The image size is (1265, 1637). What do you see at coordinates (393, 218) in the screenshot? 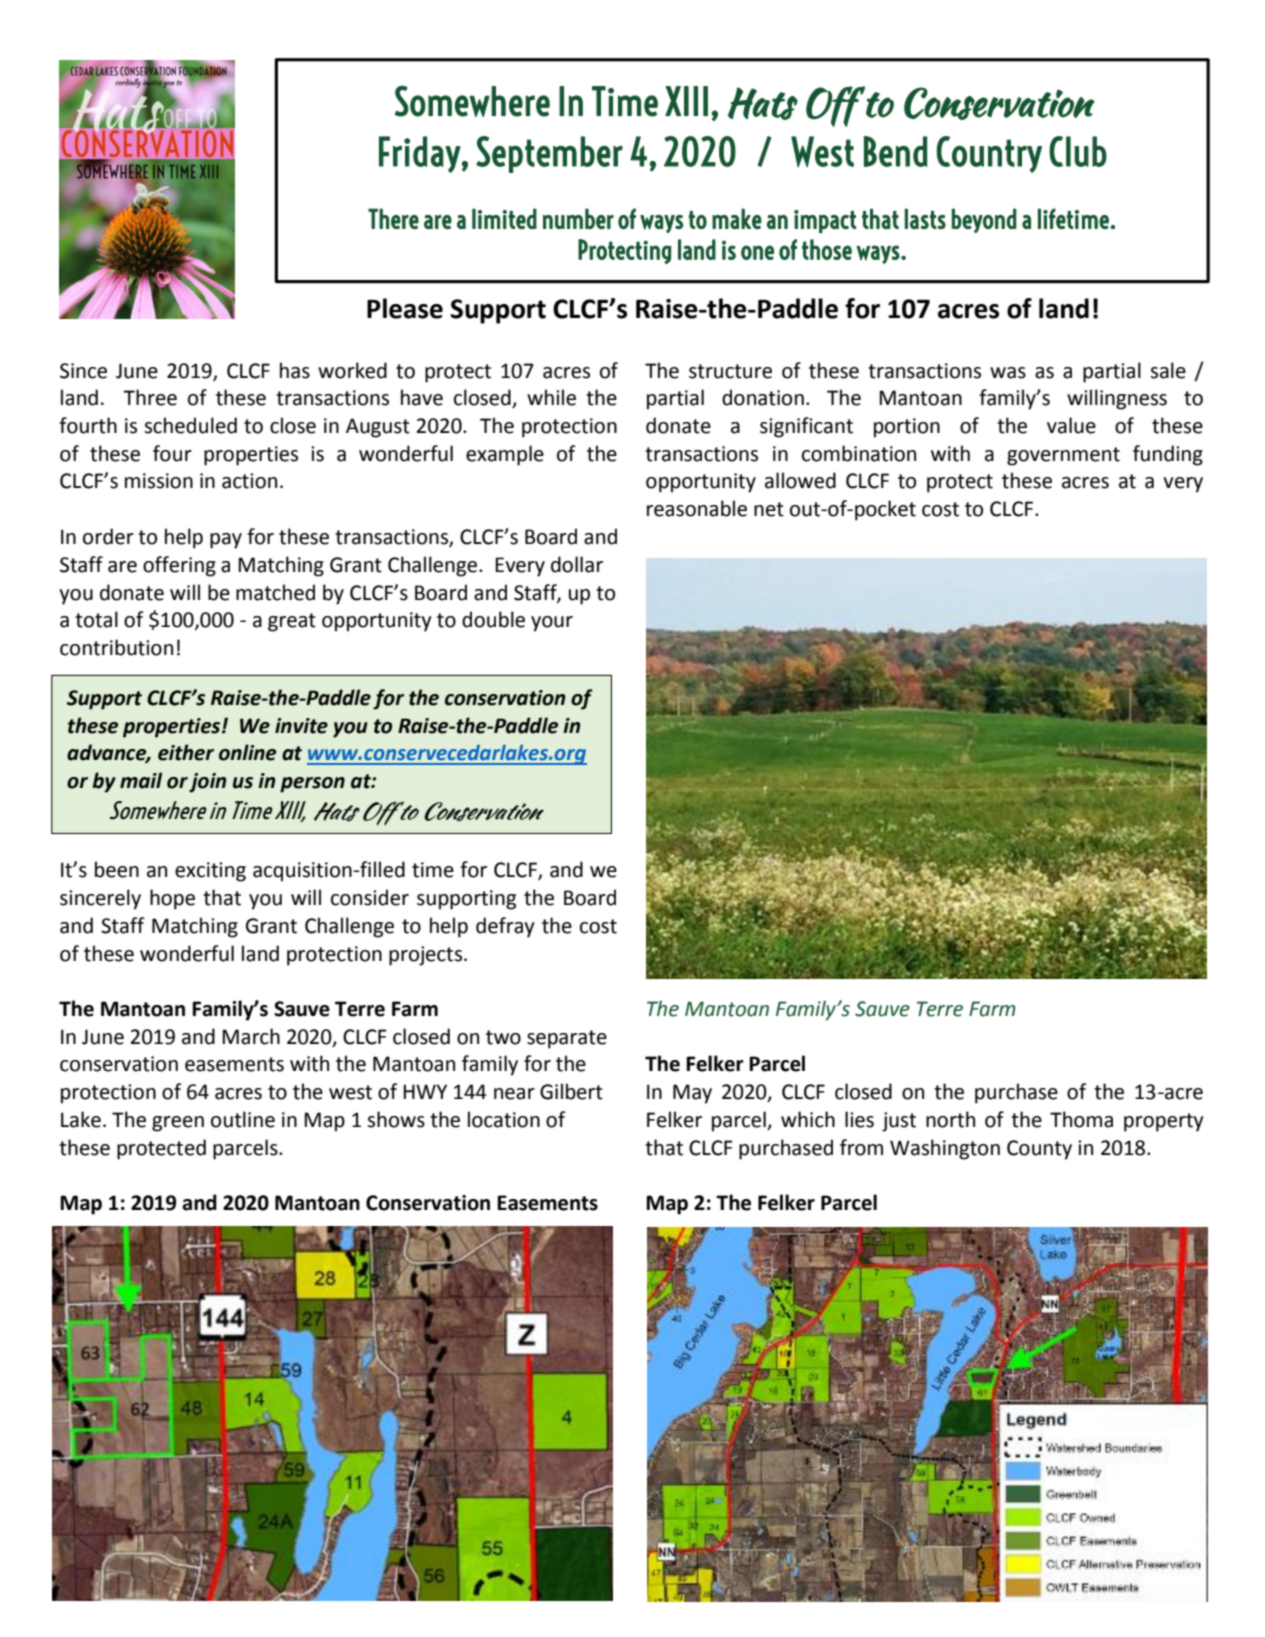
I see `There` at bounding box center [393, 218].
